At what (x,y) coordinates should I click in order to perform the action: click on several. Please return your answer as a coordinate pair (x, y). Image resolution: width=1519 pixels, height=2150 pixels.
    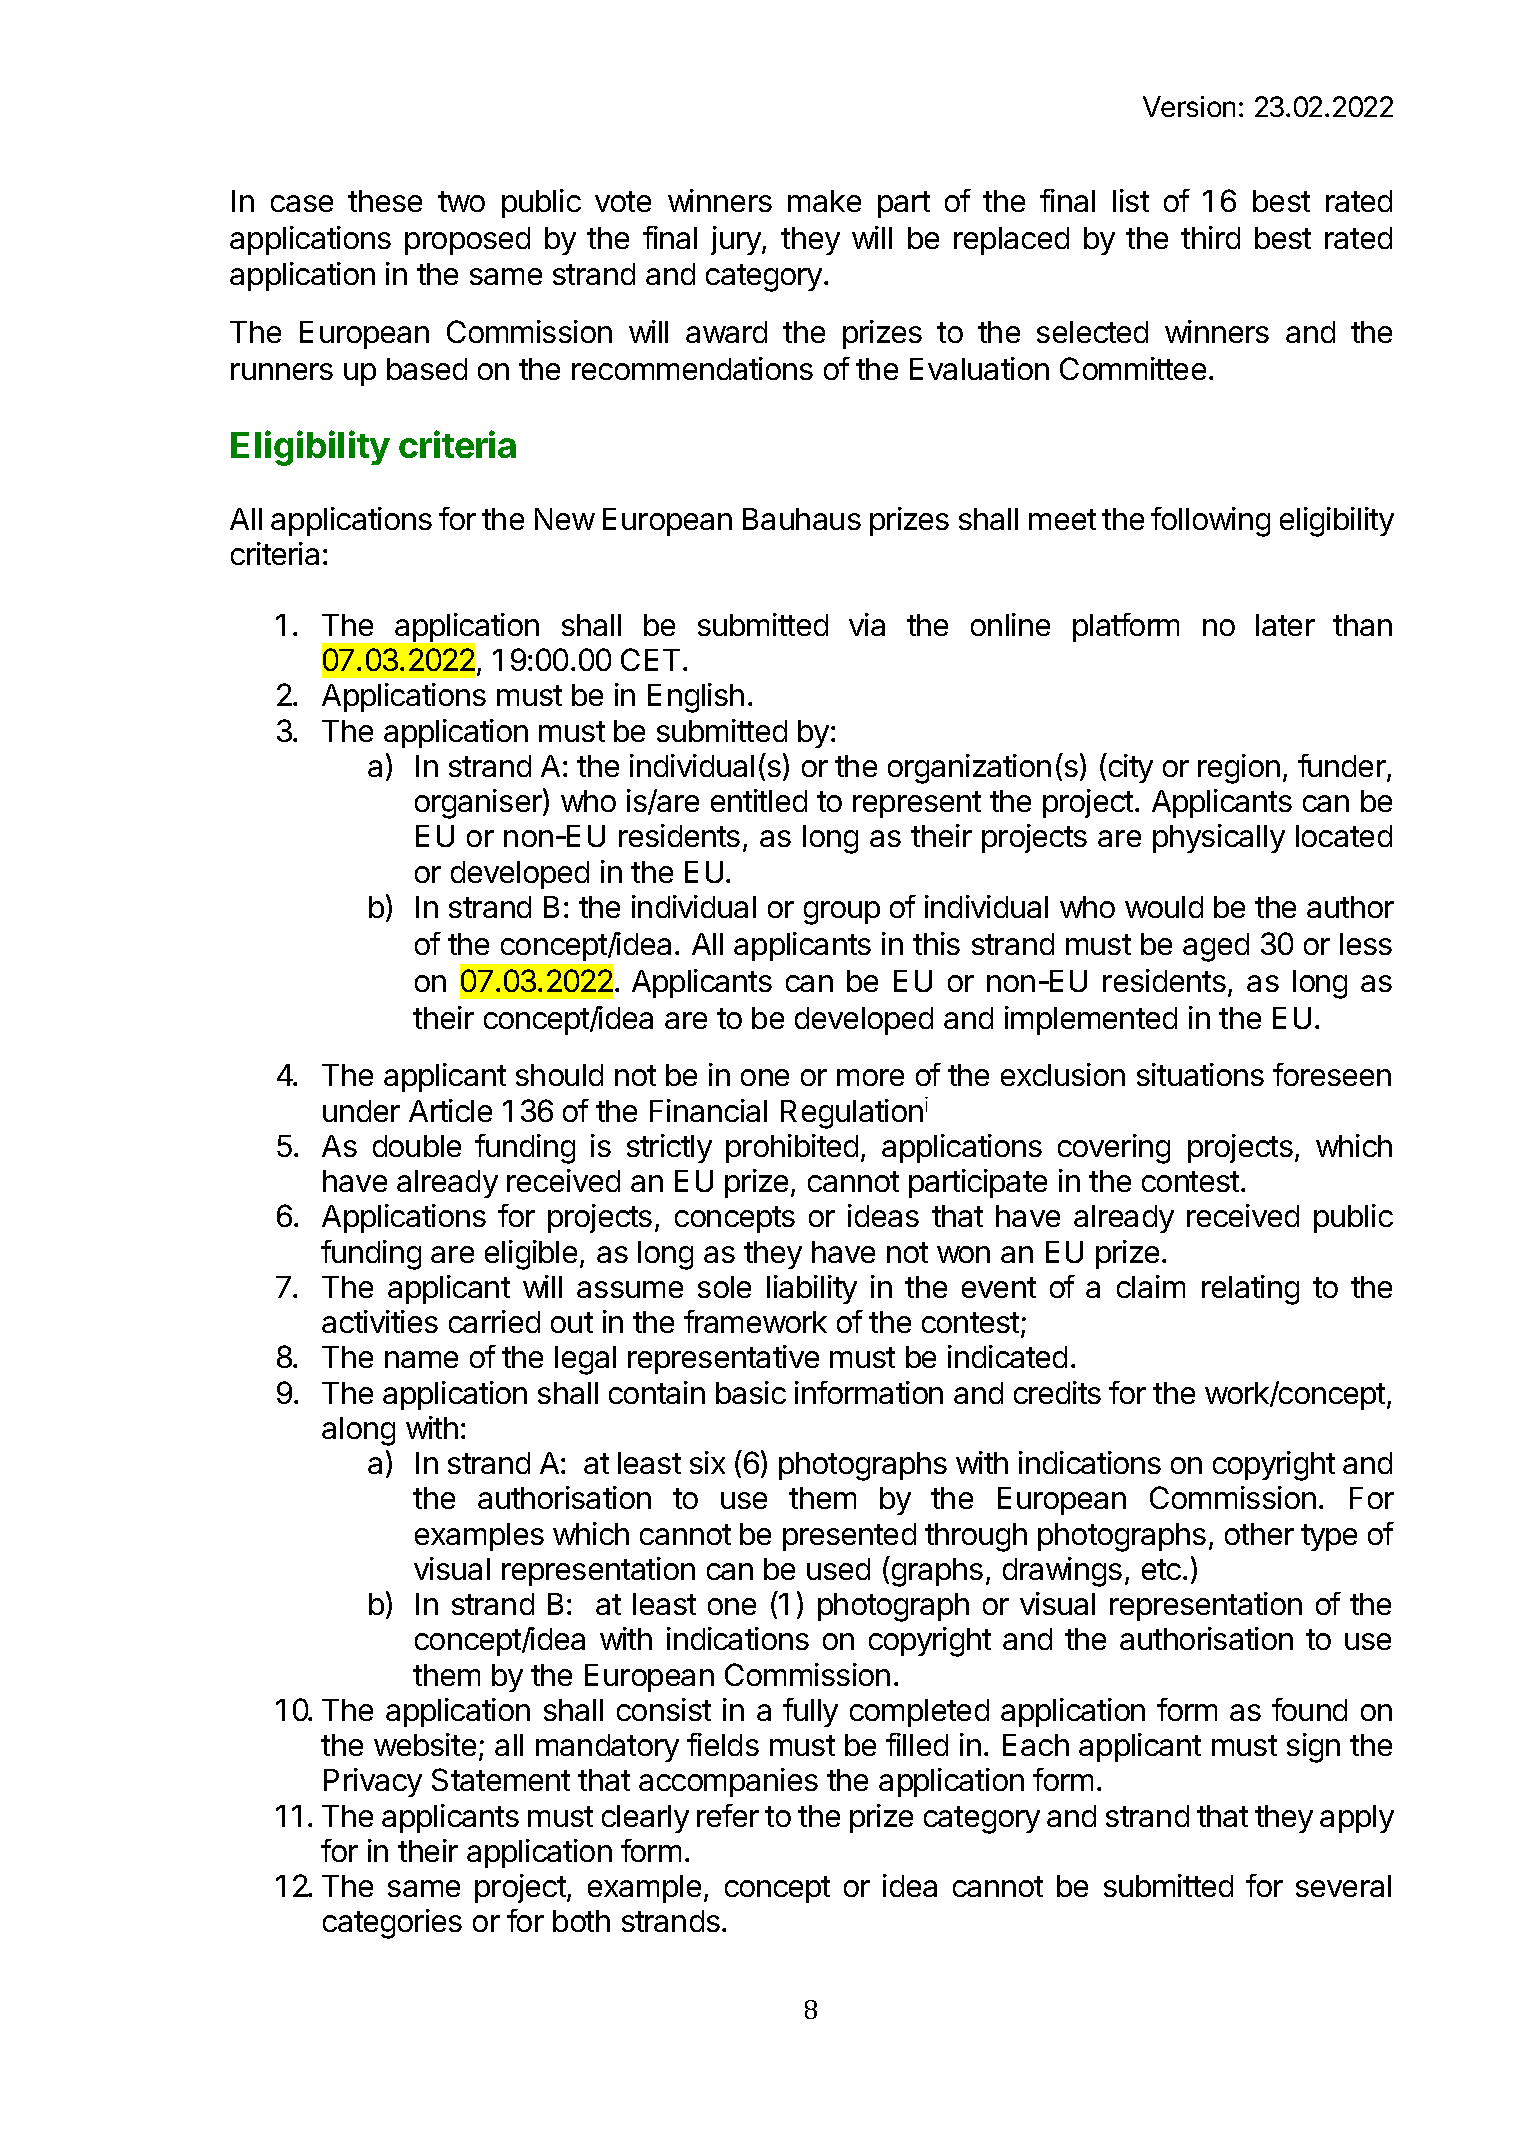
    Looking at the image, I should click on (1343, 1886).
